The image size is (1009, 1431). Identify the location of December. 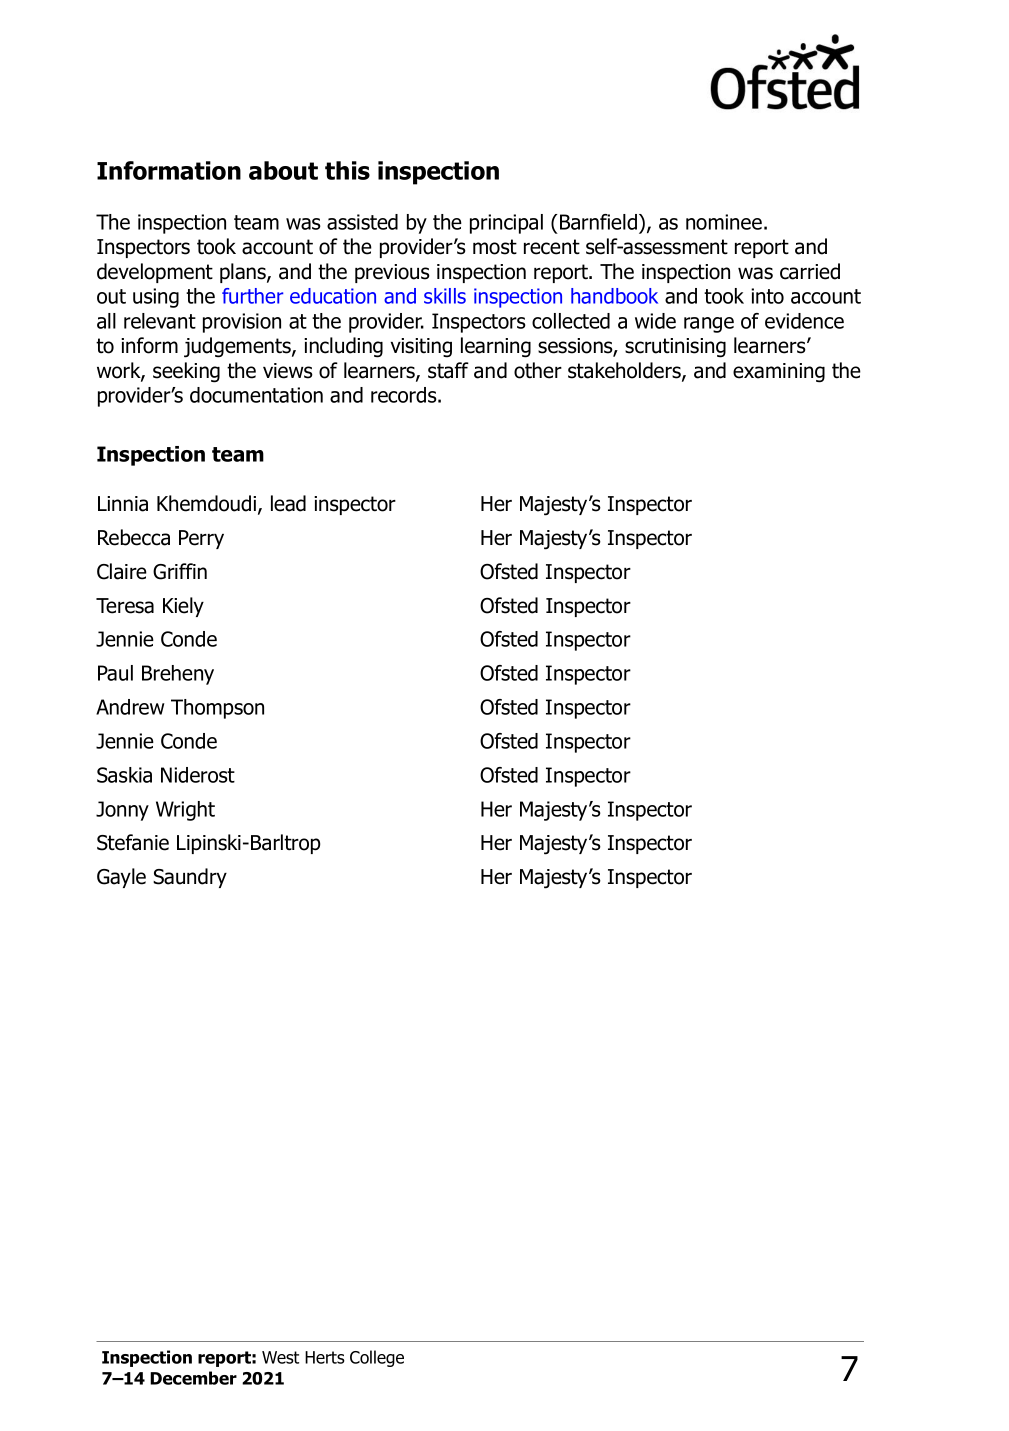
(193, 1378).
